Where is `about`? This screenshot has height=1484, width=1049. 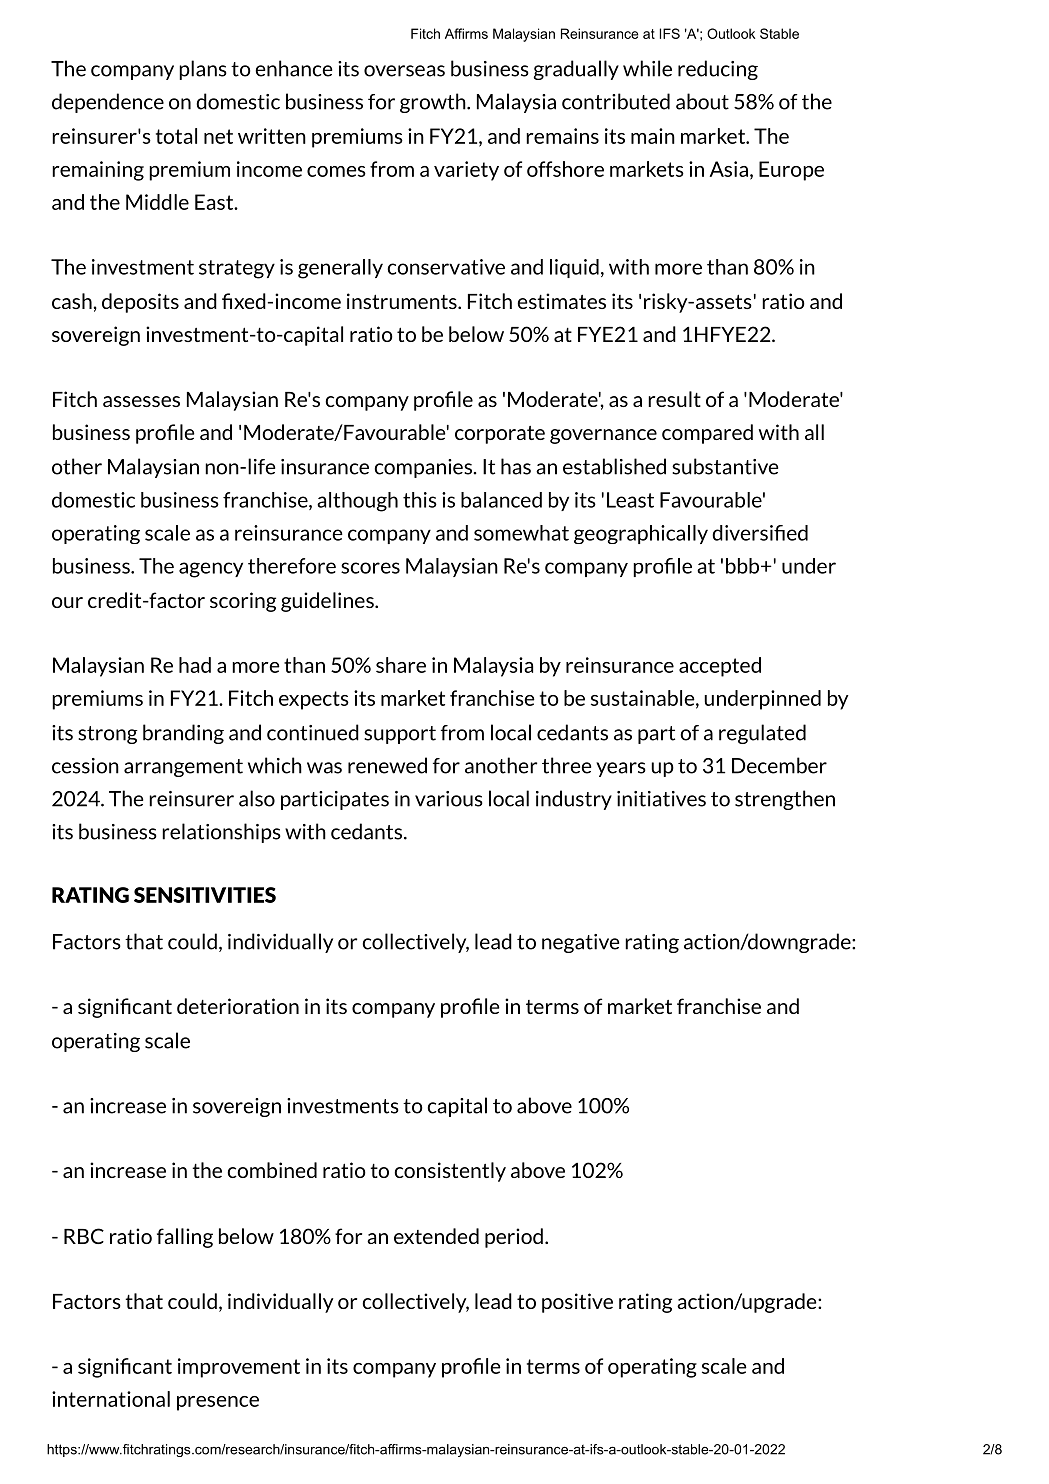
about is located at coordinates (702, 101).
